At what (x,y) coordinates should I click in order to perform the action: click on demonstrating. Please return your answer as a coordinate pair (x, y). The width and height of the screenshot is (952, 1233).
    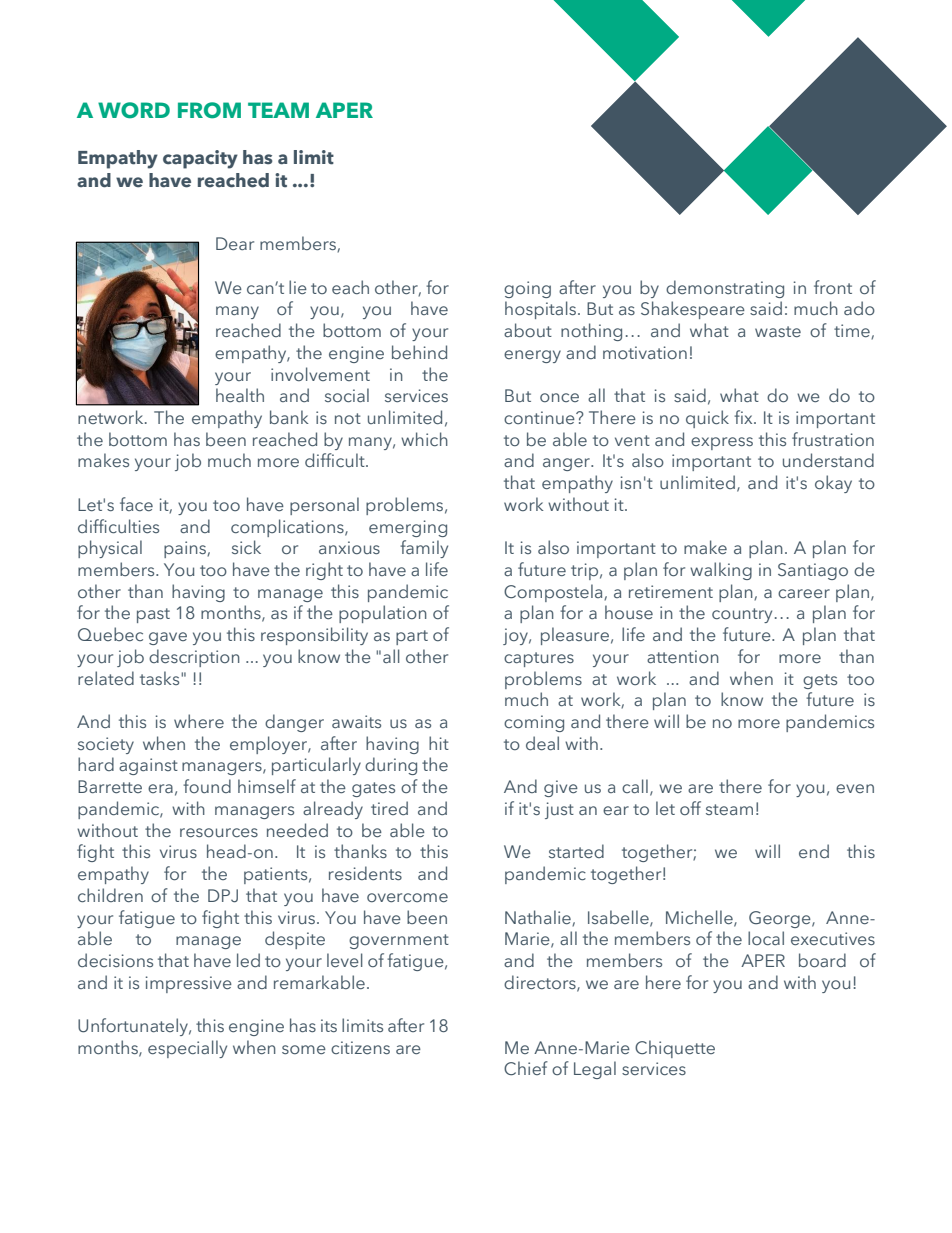
    Looking at the image, I should click on (725, 289).
